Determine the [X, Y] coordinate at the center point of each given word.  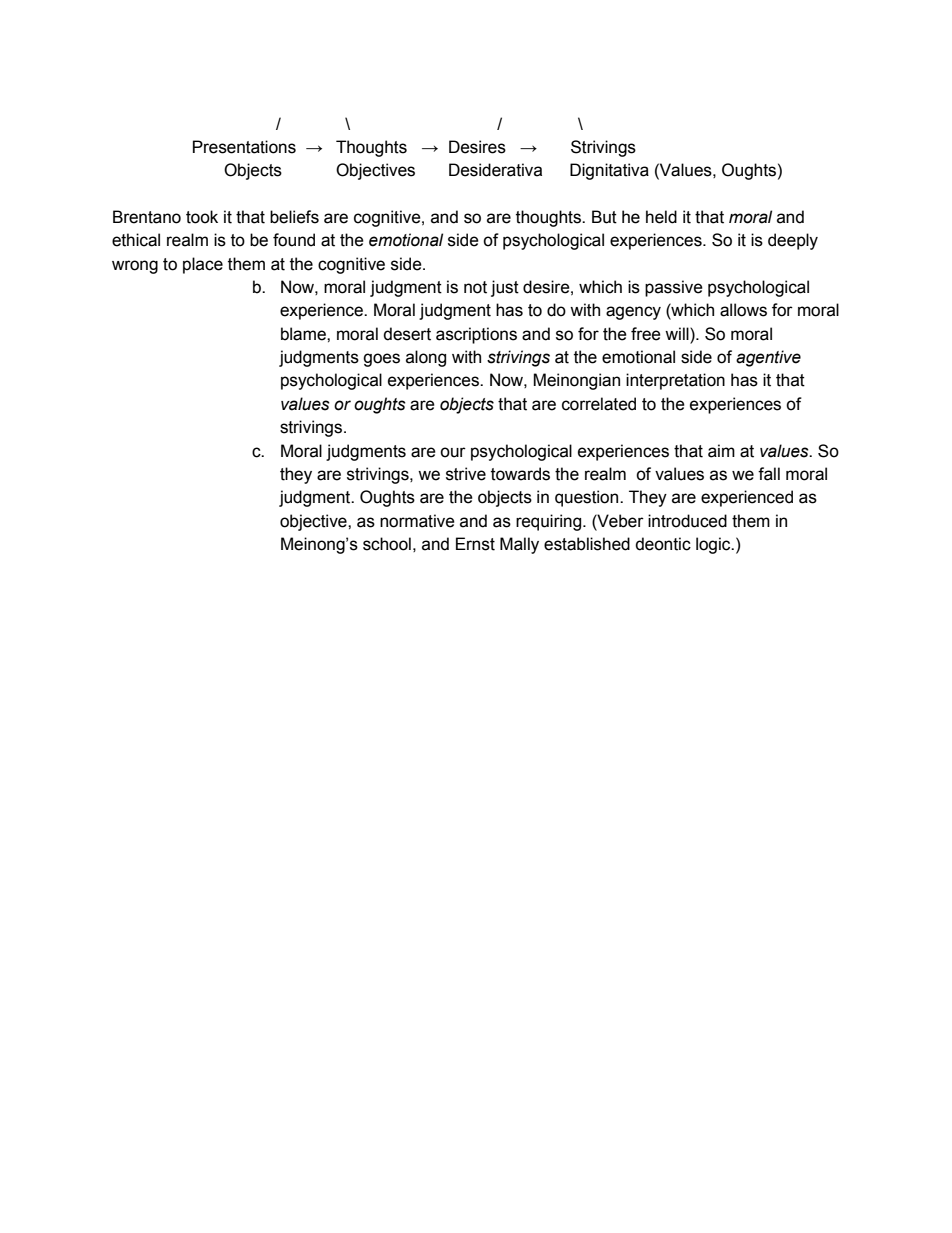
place [203, 265]
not [475, 287]
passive [674, 288]
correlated [599, 404]
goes [381, 360]
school [387, 544]
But [604, 217]
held [661, 217]
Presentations [244, 147]
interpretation [675, 381]
